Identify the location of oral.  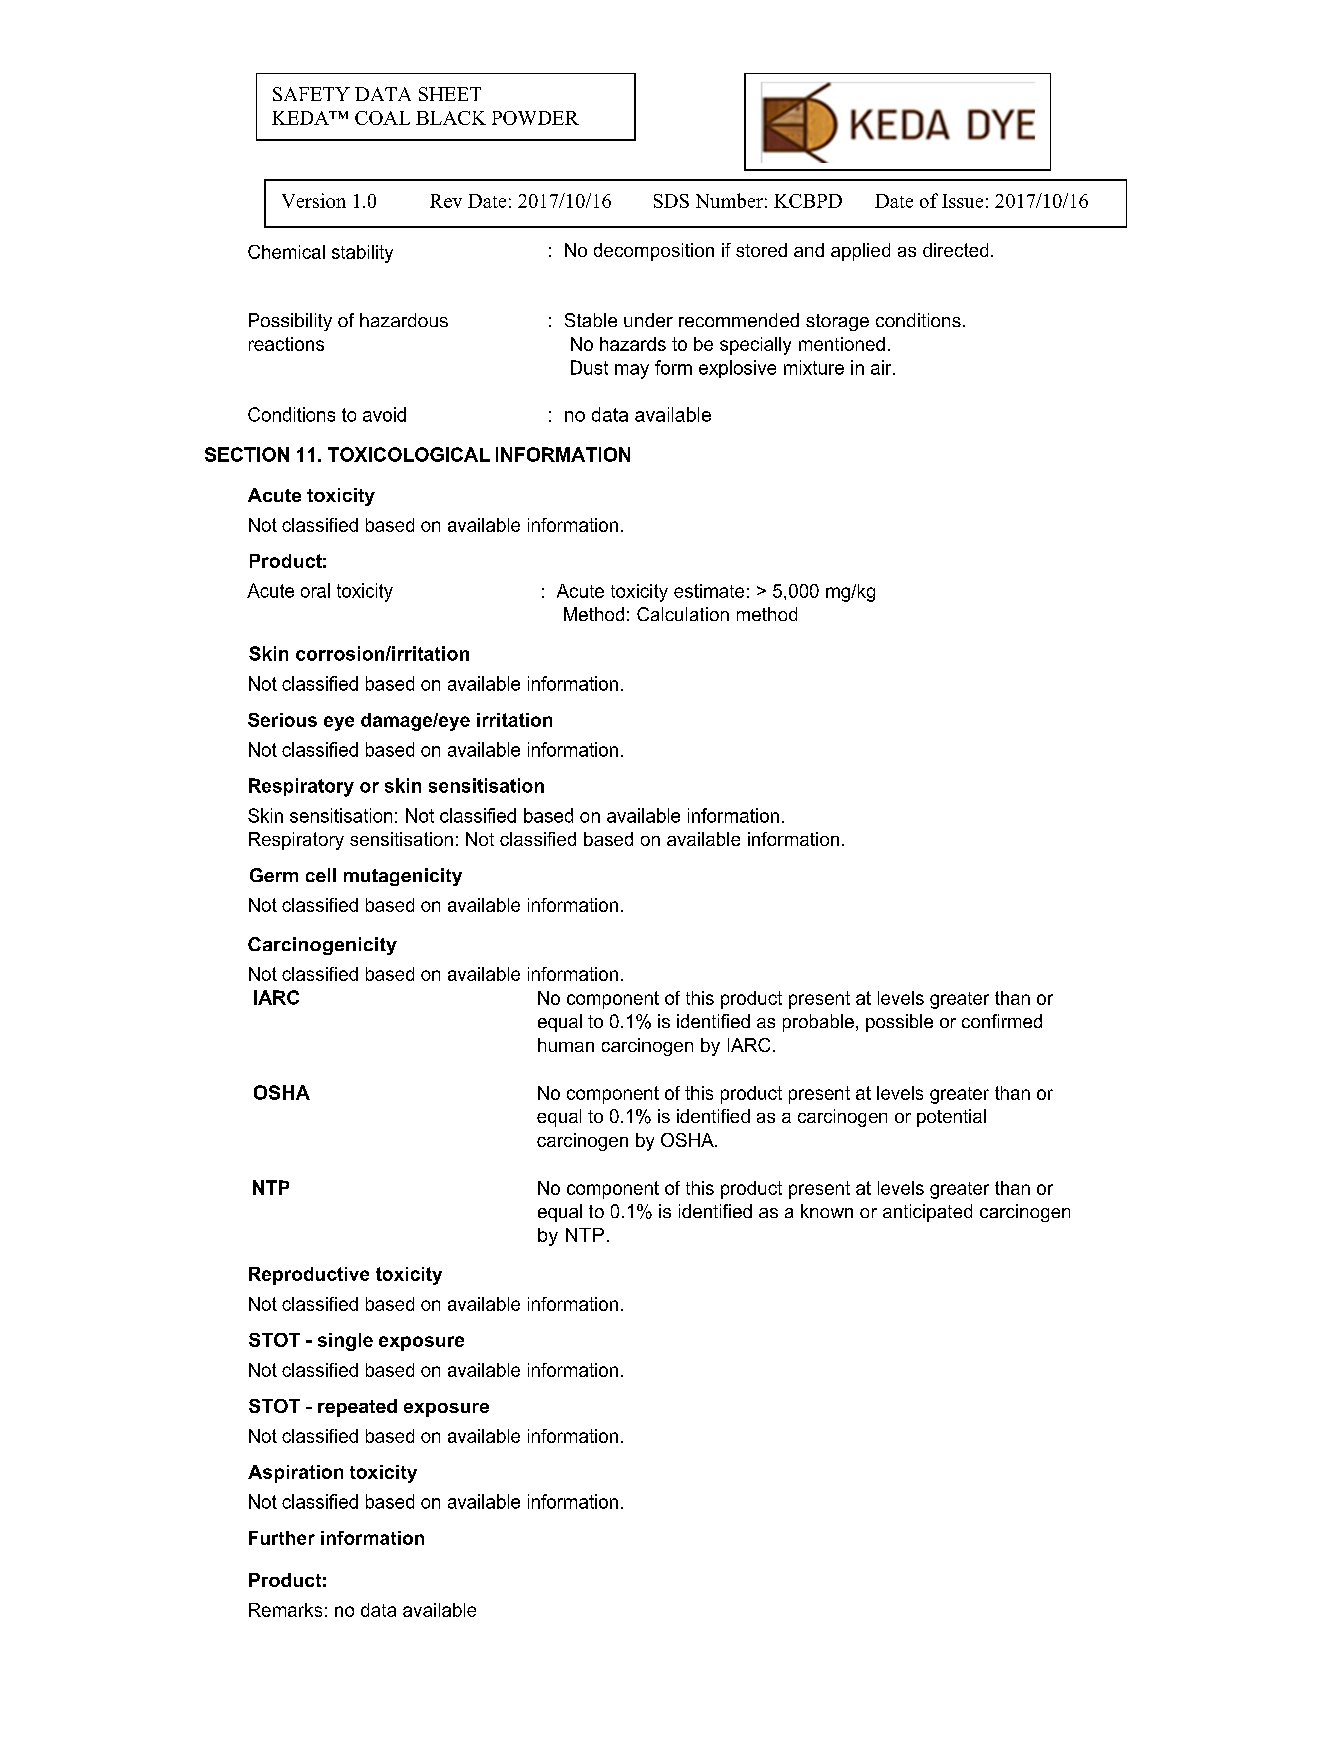
(315, 590).
